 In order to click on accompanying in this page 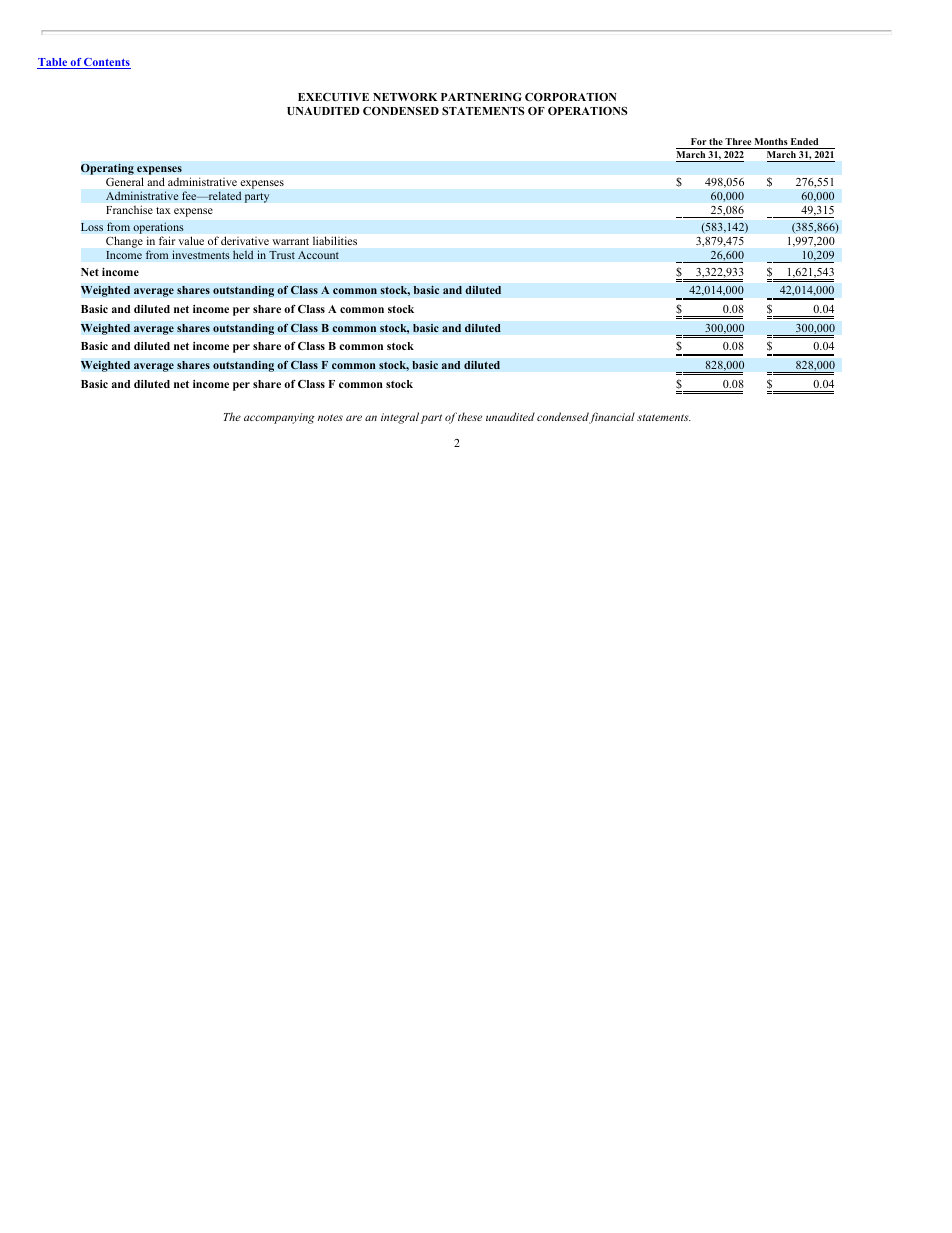, I will do `click(279, 418)`.
